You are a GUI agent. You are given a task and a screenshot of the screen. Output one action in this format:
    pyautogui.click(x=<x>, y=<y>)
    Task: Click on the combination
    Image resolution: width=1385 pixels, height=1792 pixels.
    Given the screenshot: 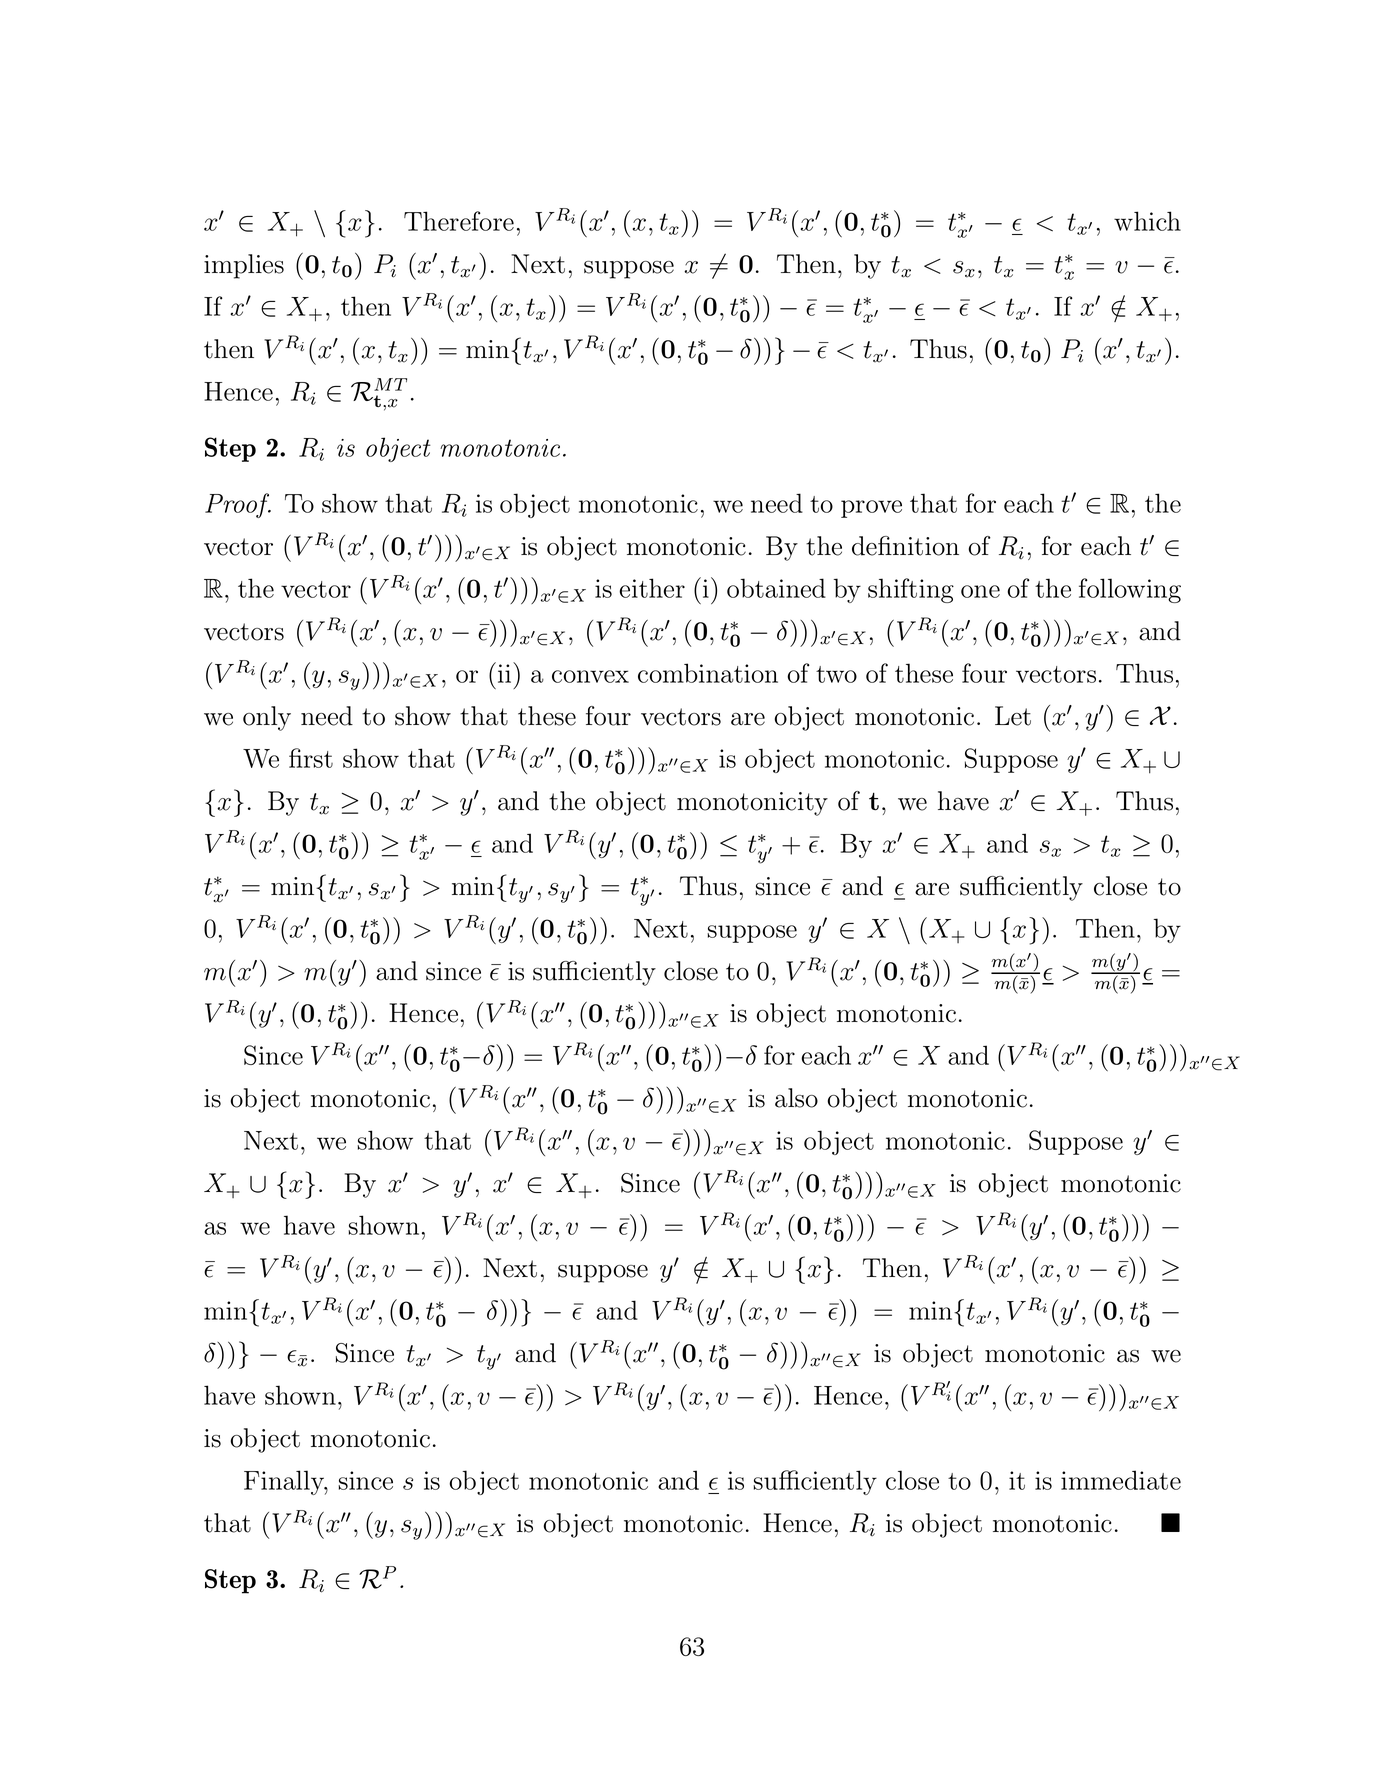 What is the action you would take?
    pyautogui.click(x=708, y=673)
